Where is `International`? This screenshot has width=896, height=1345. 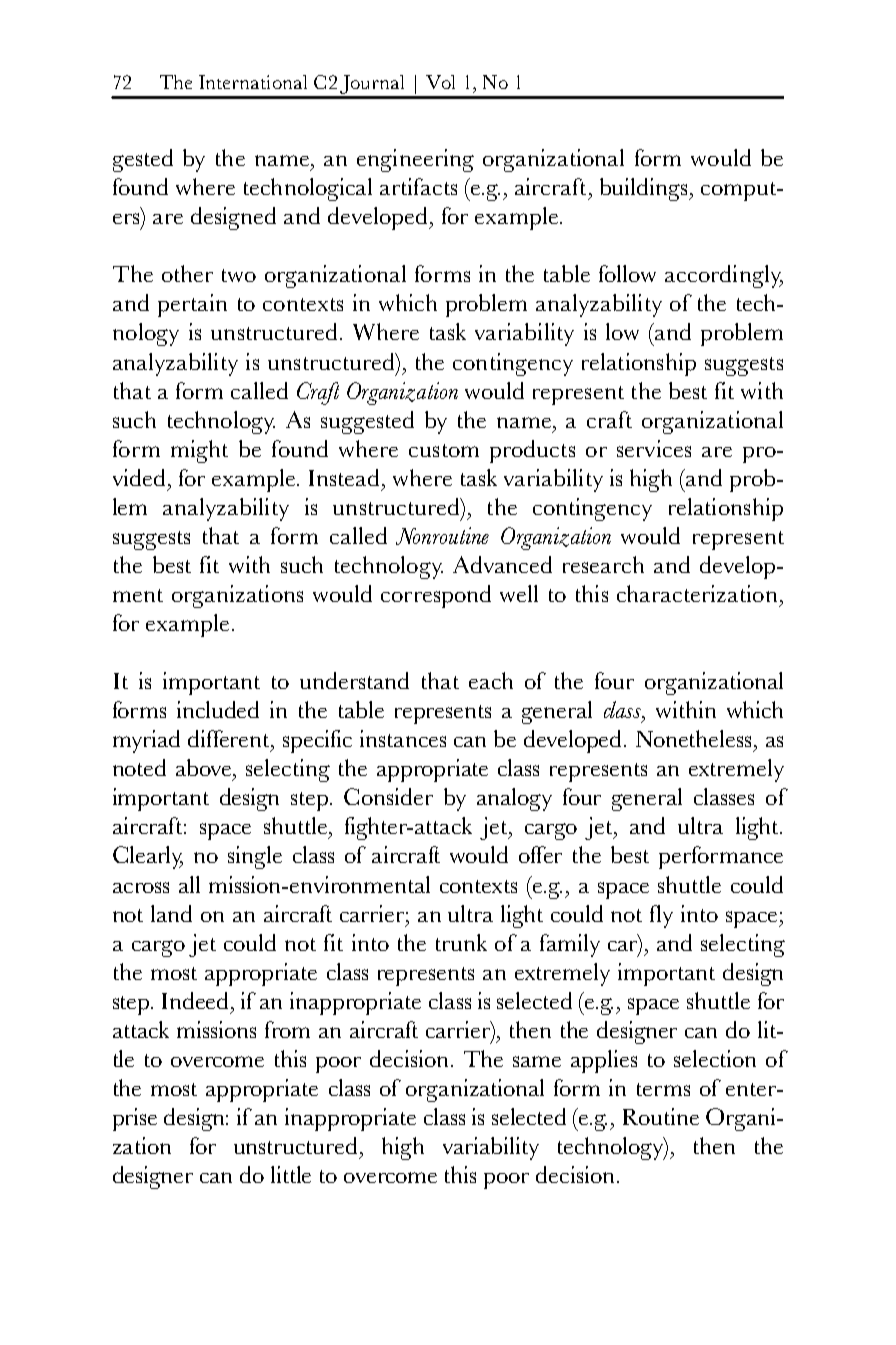
International is located at coordinates (253, 82).
